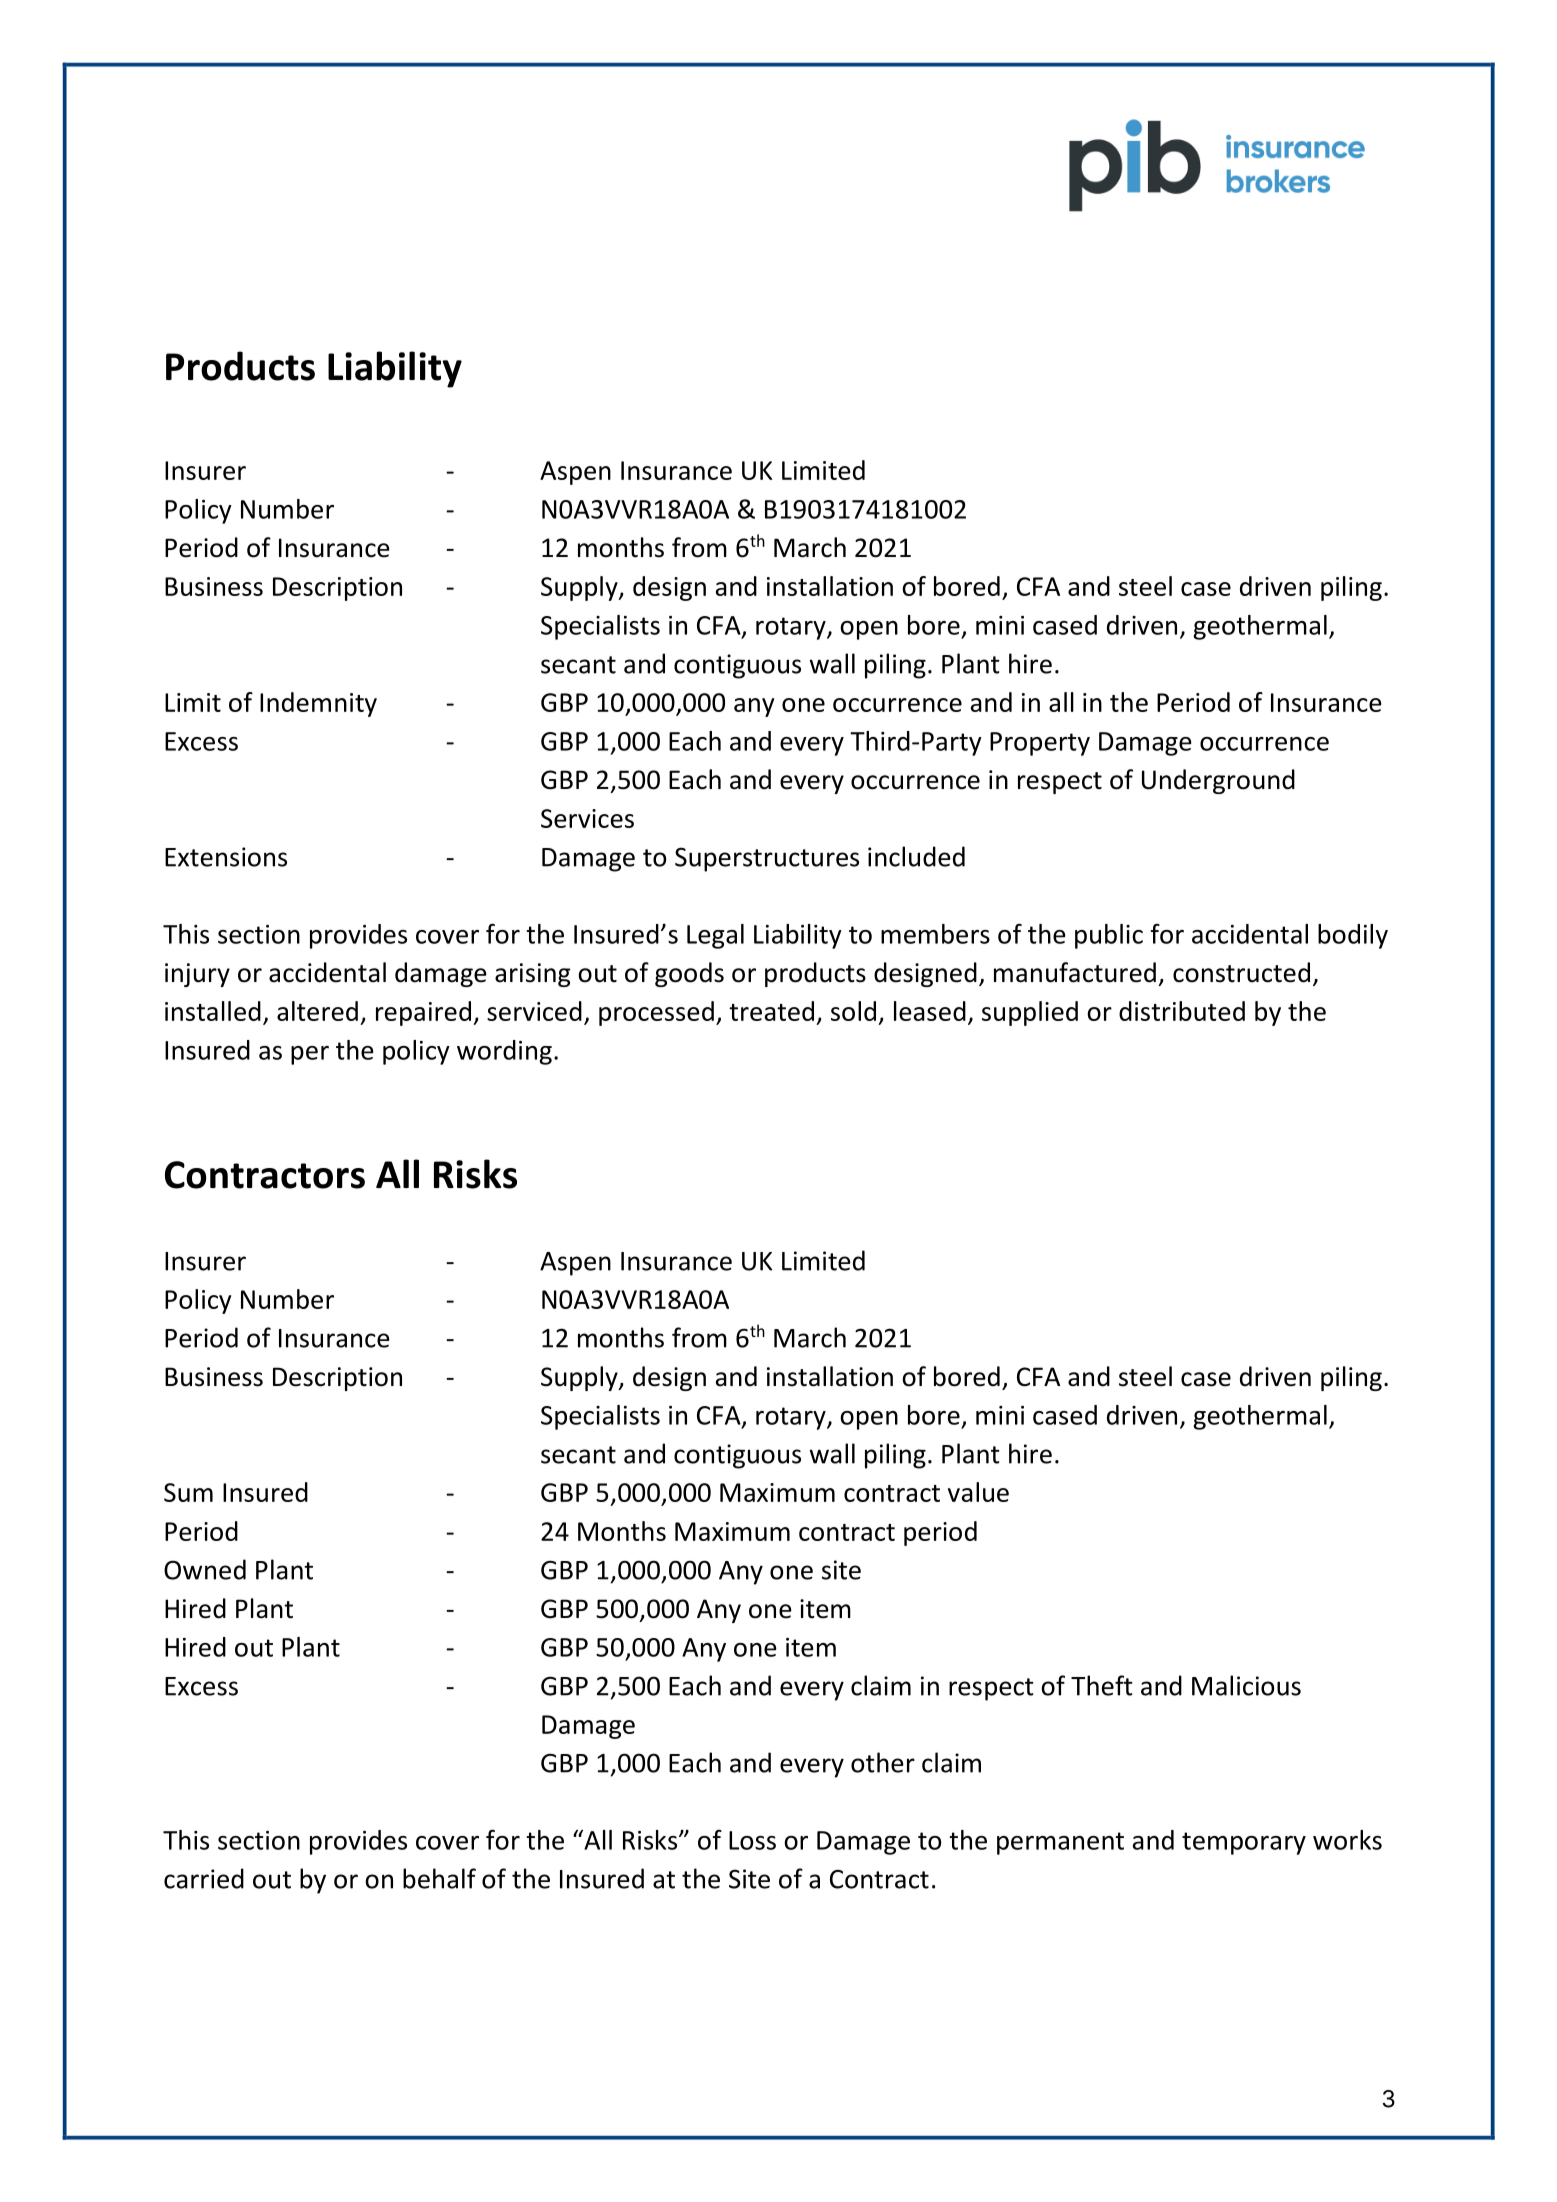  Describe the element at coordinates (1102, 1685) in the screenshot. I see `Theft` at that location.
